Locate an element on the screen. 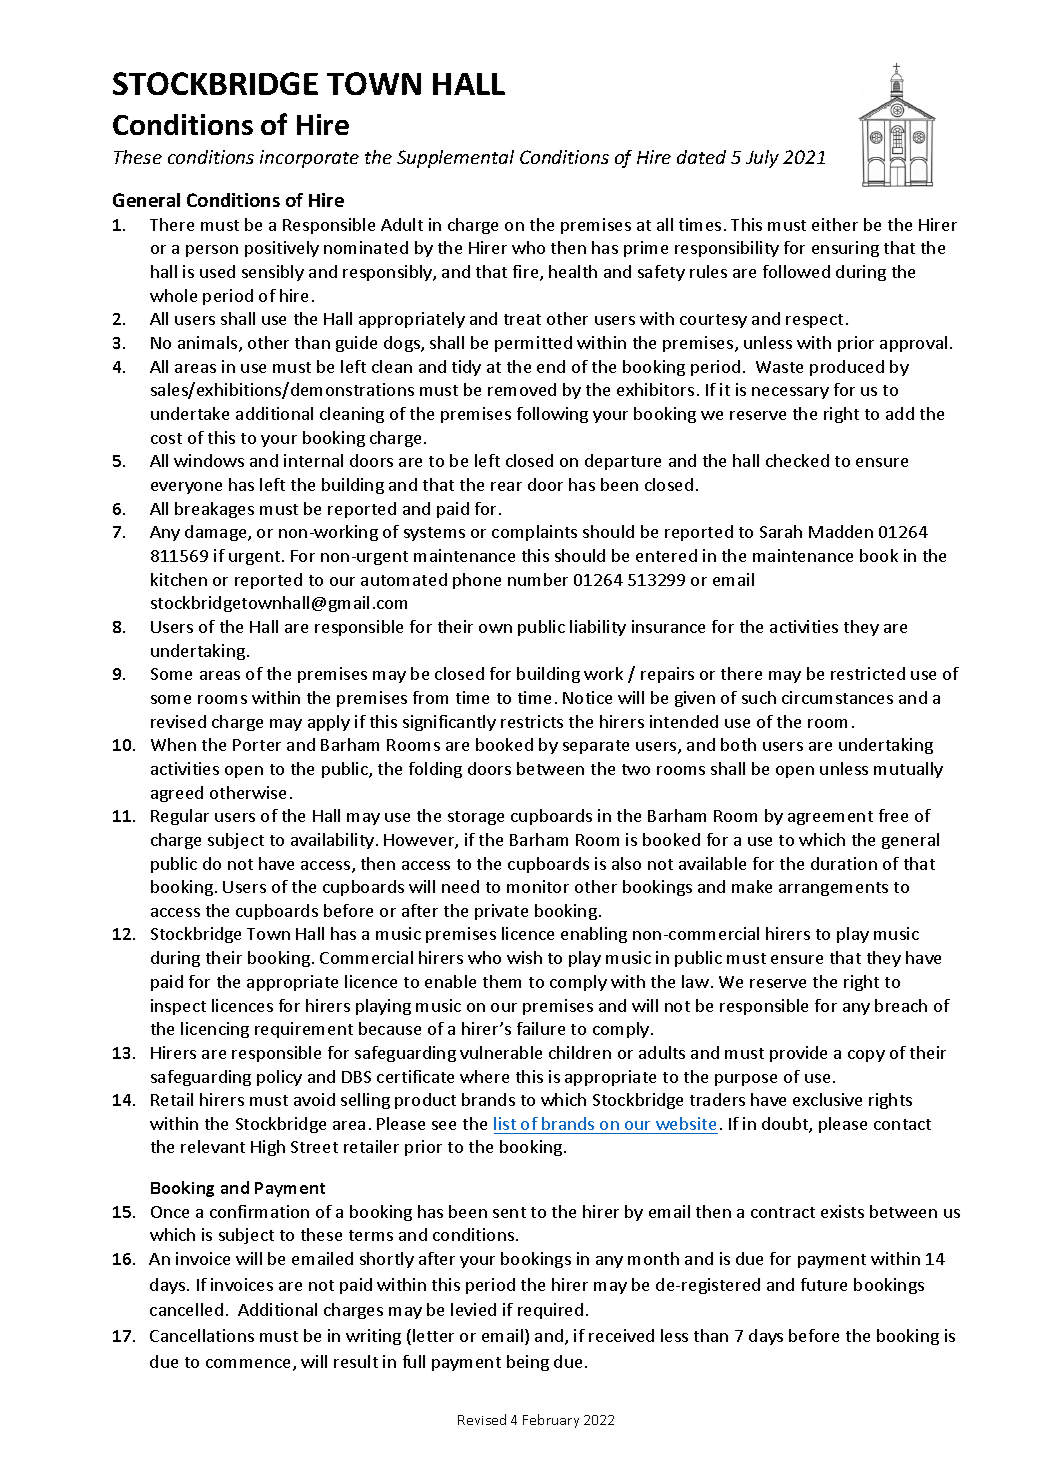 The image size is (1049, 1483). breakages is located at coordinates (214, 510).
